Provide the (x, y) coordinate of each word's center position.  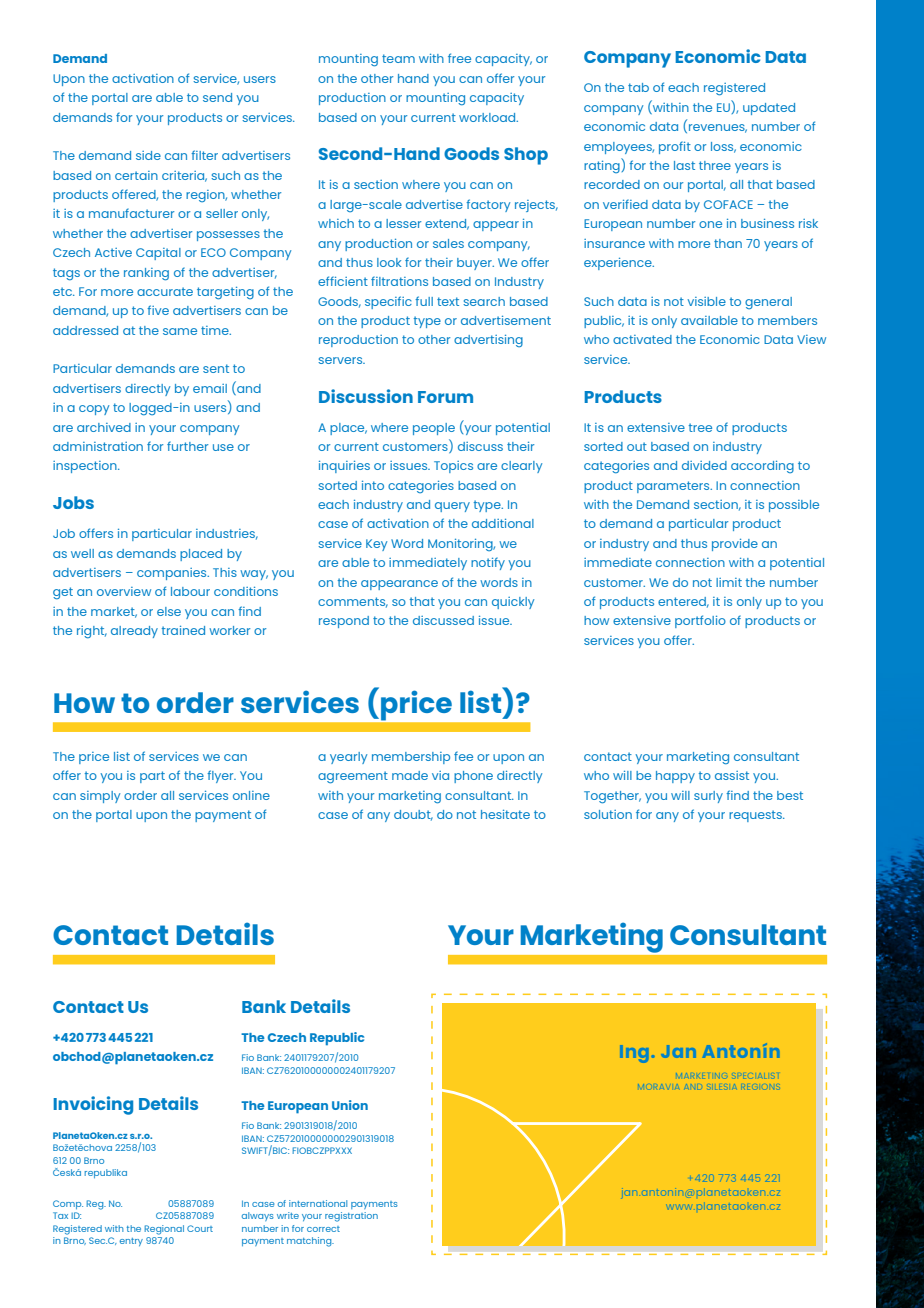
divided (704, 465)
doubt (413, 815)
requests (756, 816)
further (187, 446)
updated (769, 109)
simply (100, 797)
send (217, 97)
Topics (453, 467)
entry (131, 1242)
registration (351, 1217)
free (459, 58)
